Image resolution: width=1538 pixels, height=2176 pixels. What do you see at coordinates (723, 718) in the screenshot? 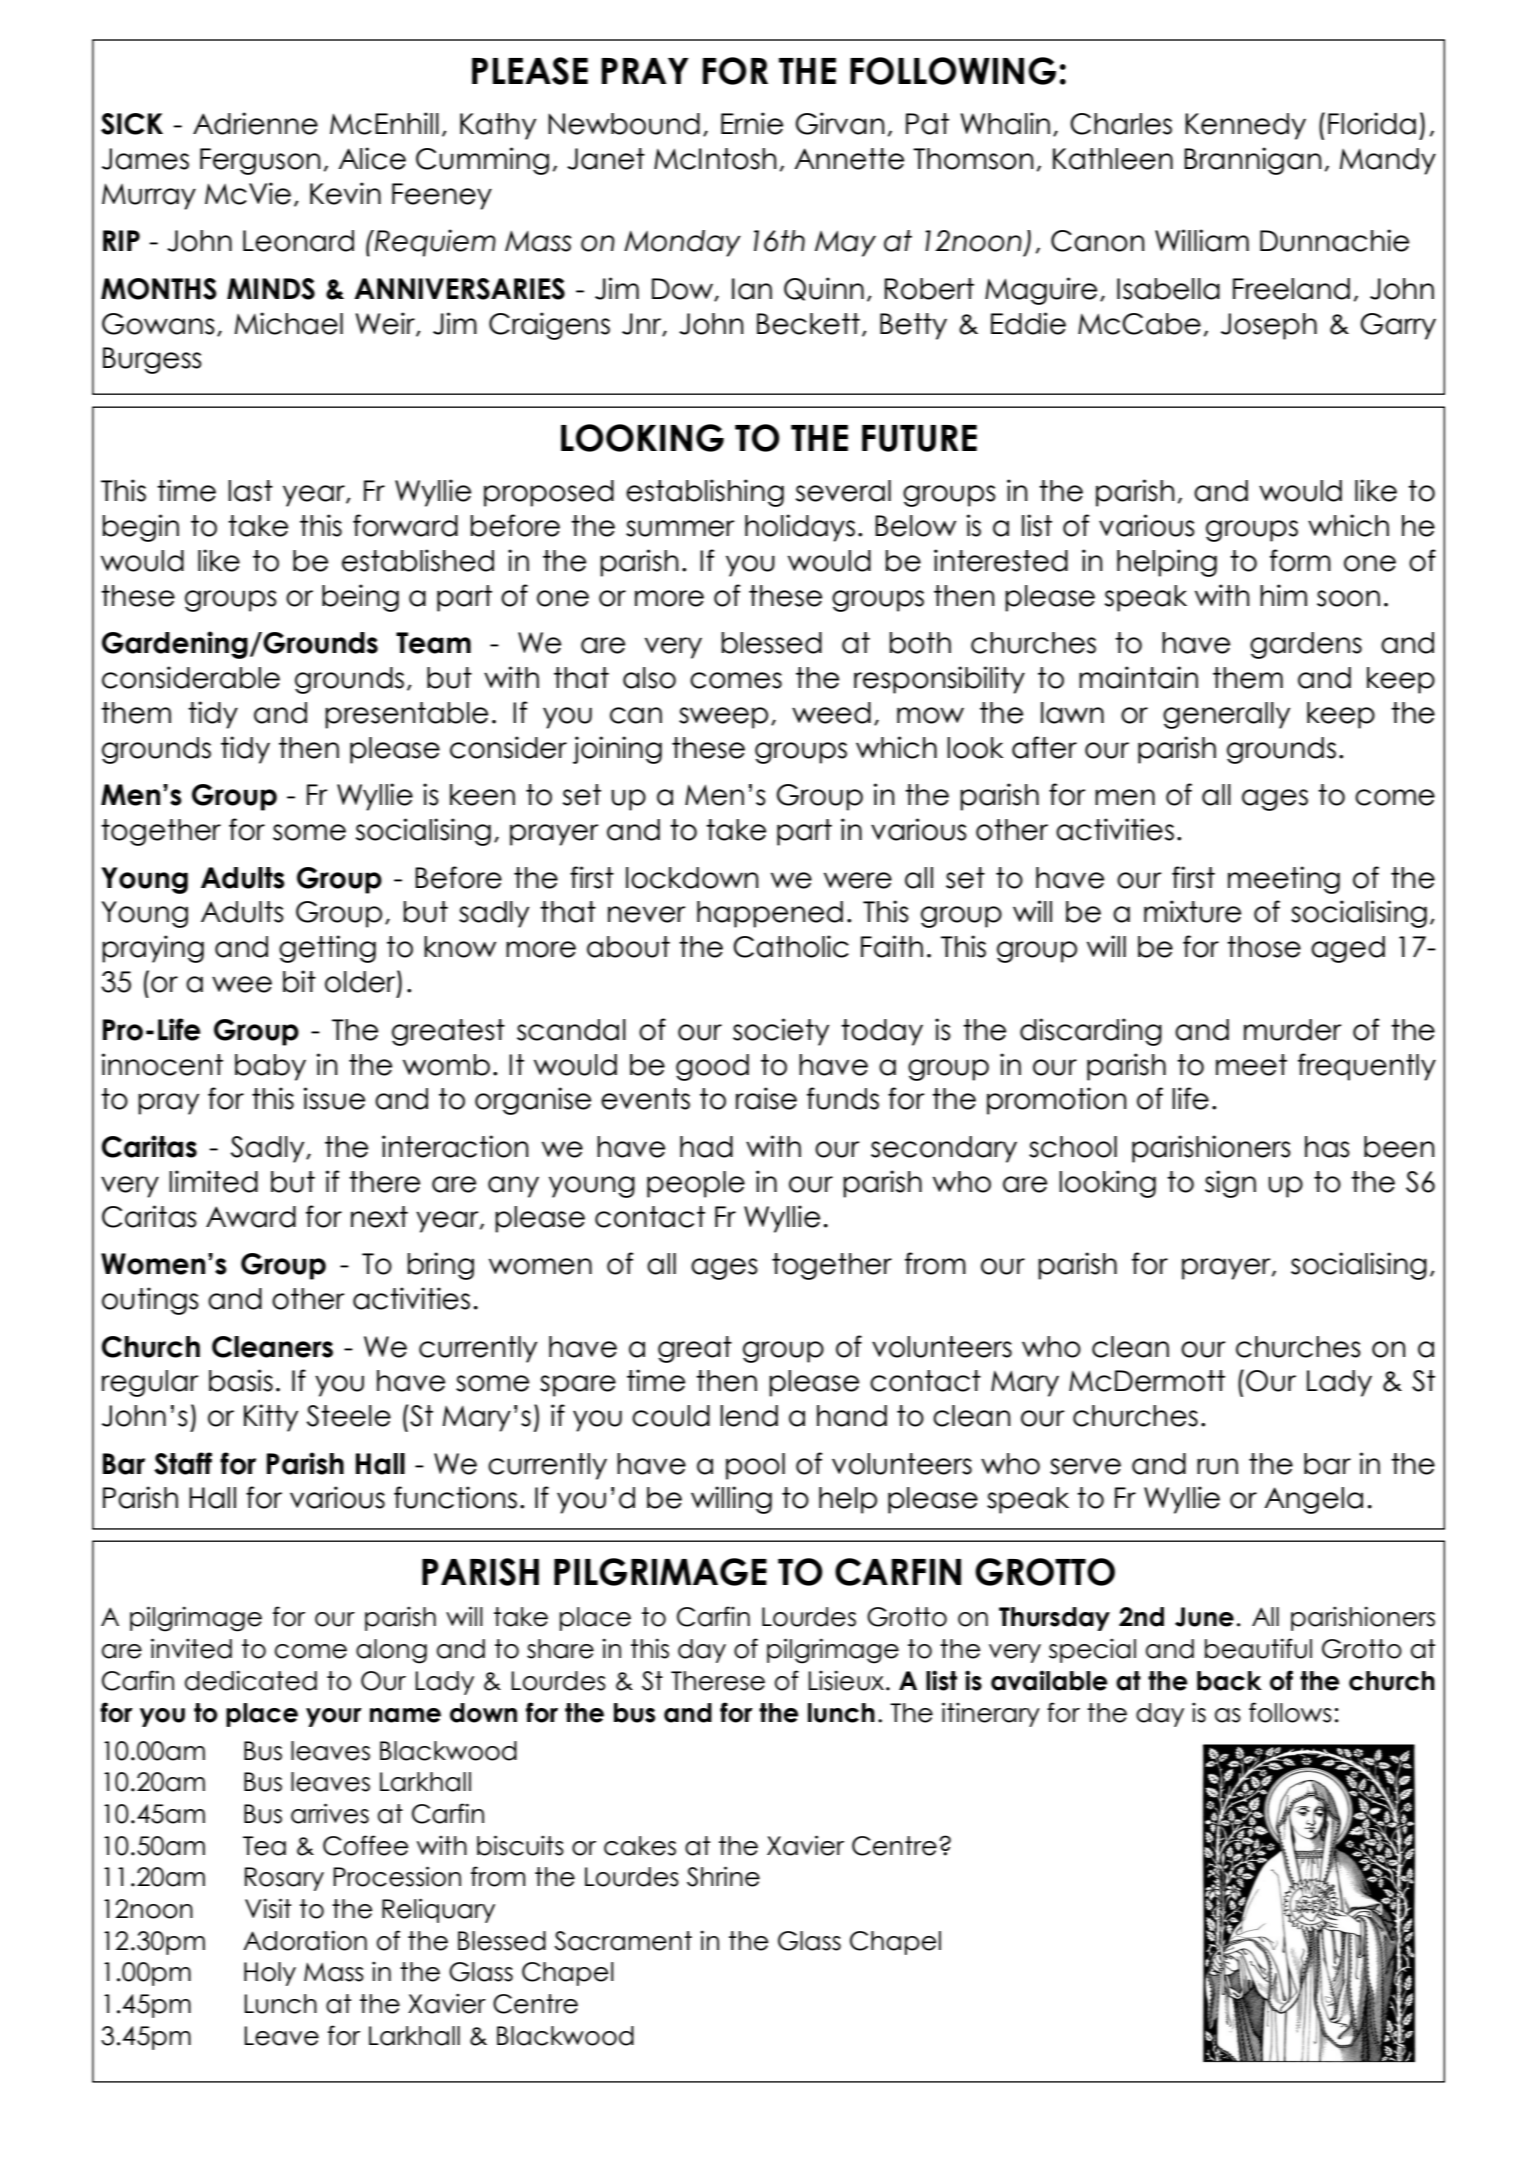
I see `sweep` at bounding box center [723, 718].
